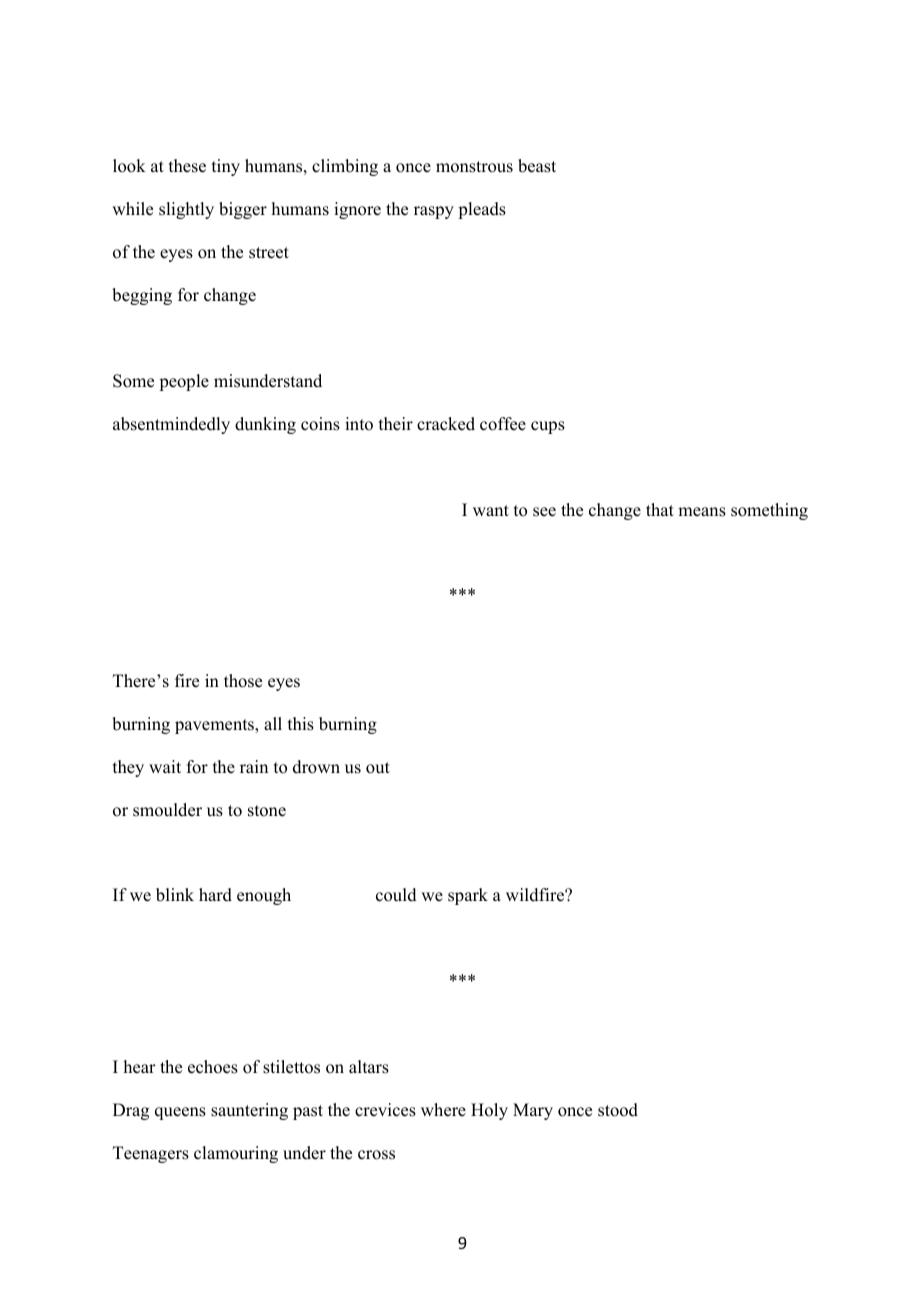 The image size is (924, 1308). Describe the element at coordinates (434, 212) in the screenshot. I see `raspy` at that location.
